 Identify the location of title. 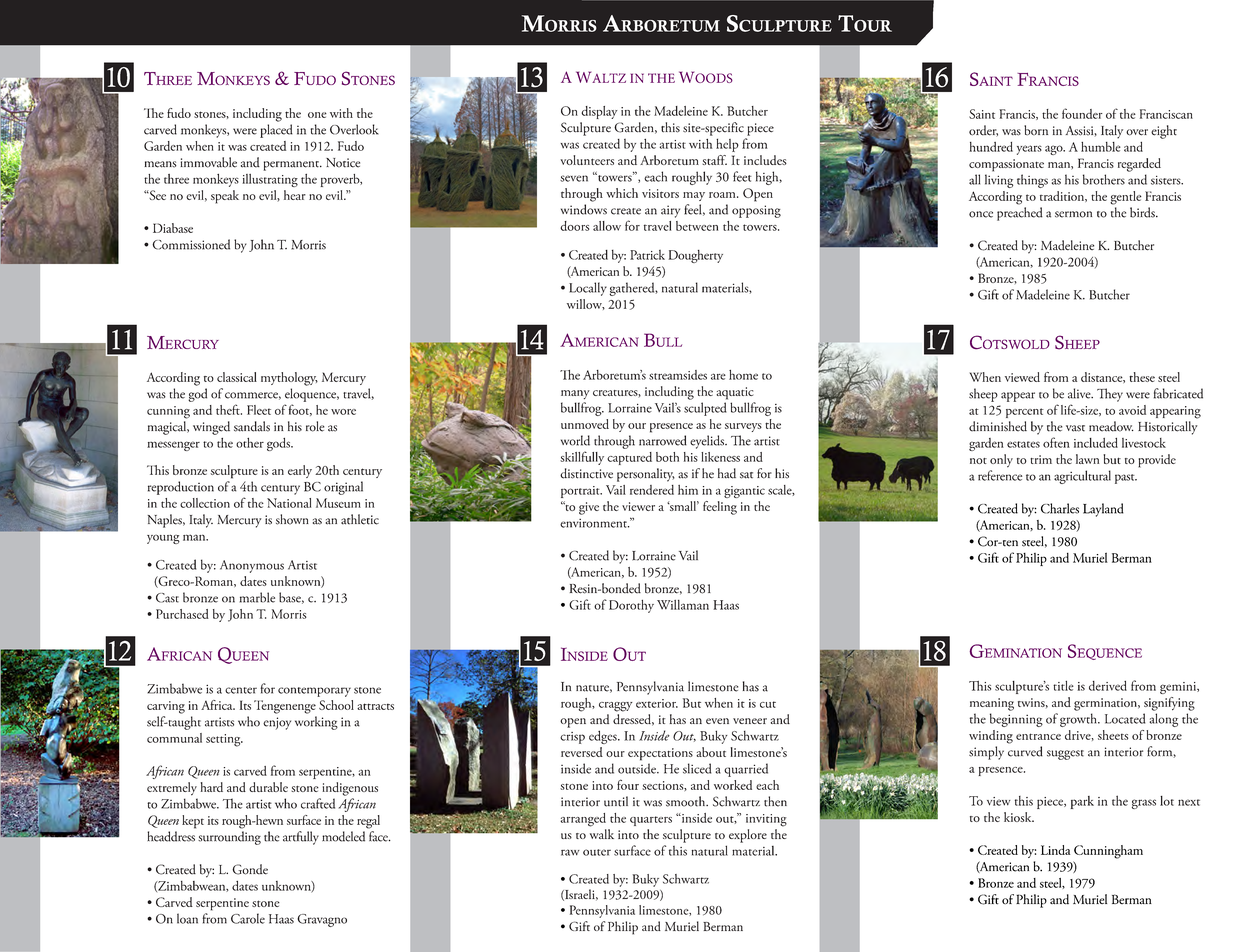
(1063, 686).
